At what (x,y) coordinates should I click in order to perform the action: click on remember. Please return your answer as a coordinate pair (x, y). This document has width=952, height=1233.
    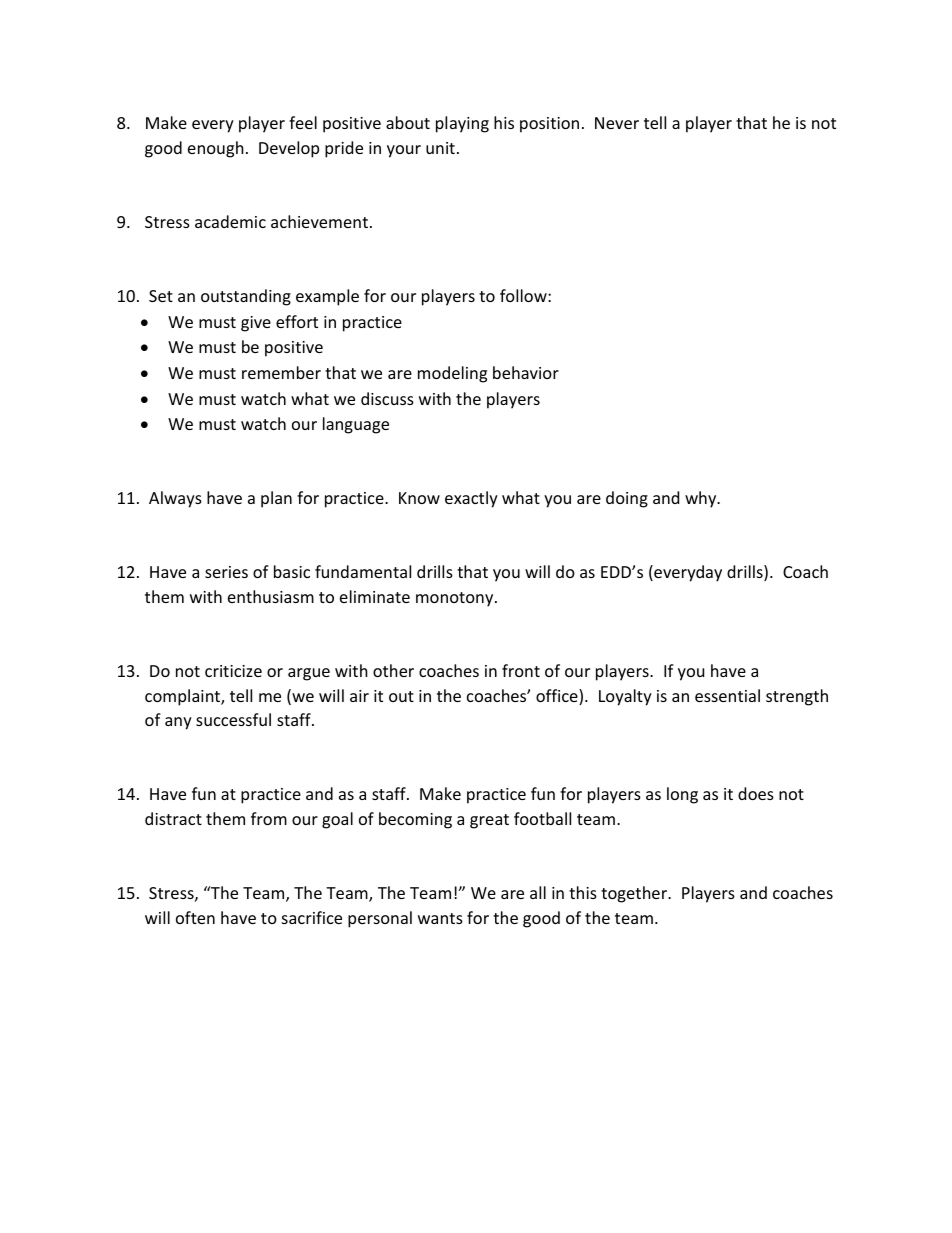
    Looking at the image, I should click on (281, 372).
